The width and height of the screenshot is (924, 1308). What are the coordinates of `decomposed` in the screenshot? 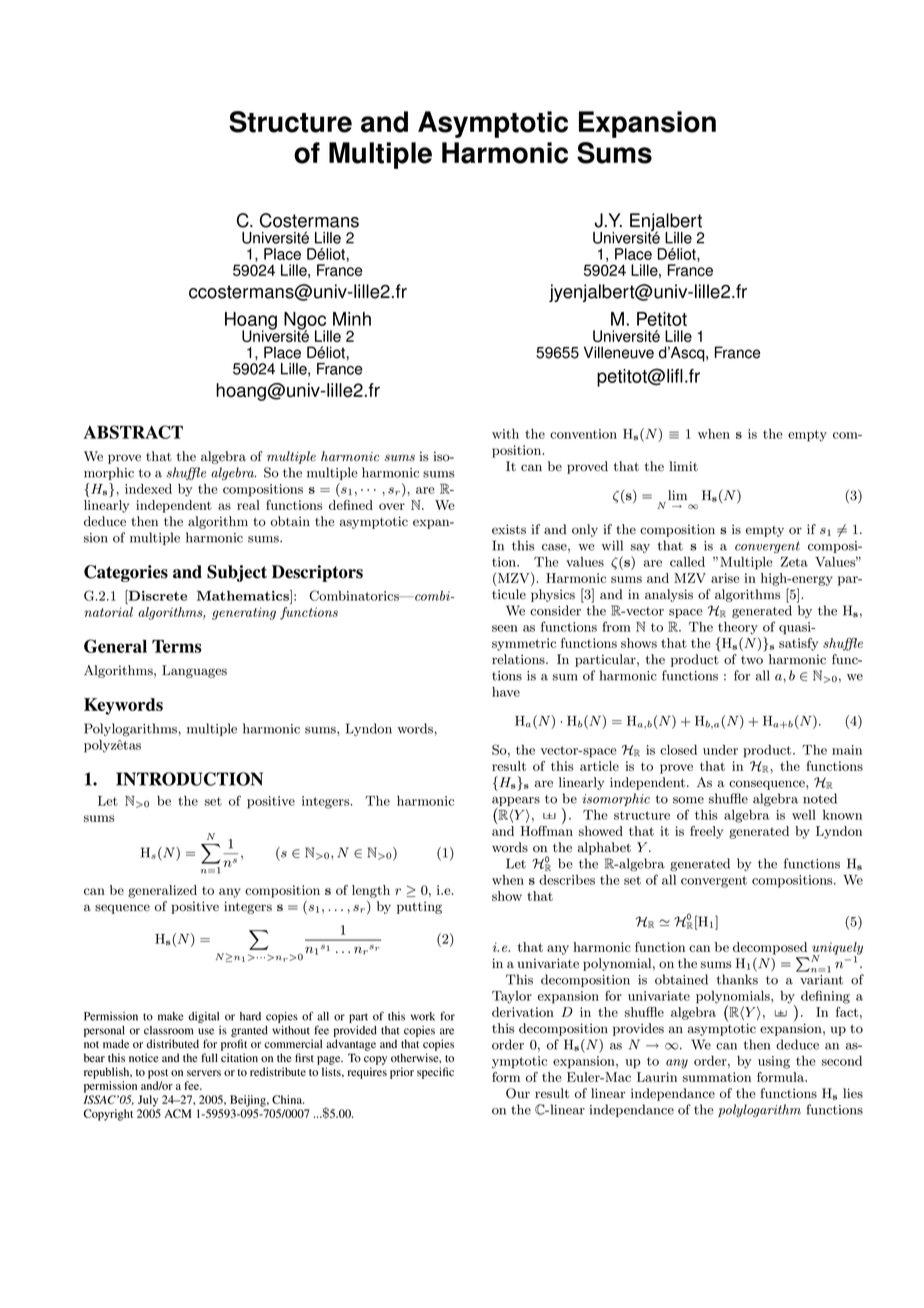 It's located at (770, 948).
